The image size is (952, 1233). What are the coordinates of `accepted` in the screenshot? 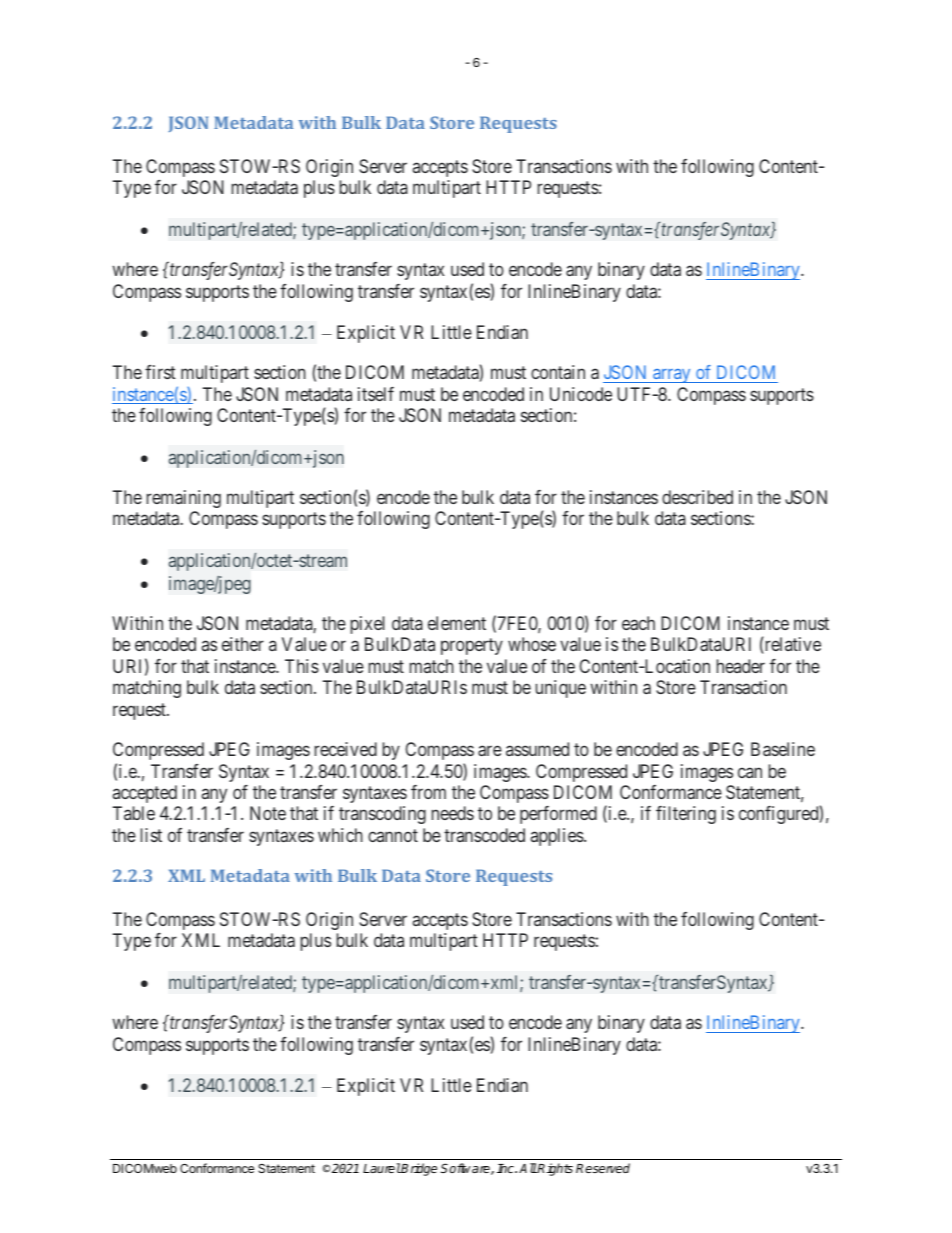 It's located at (145, 794).
